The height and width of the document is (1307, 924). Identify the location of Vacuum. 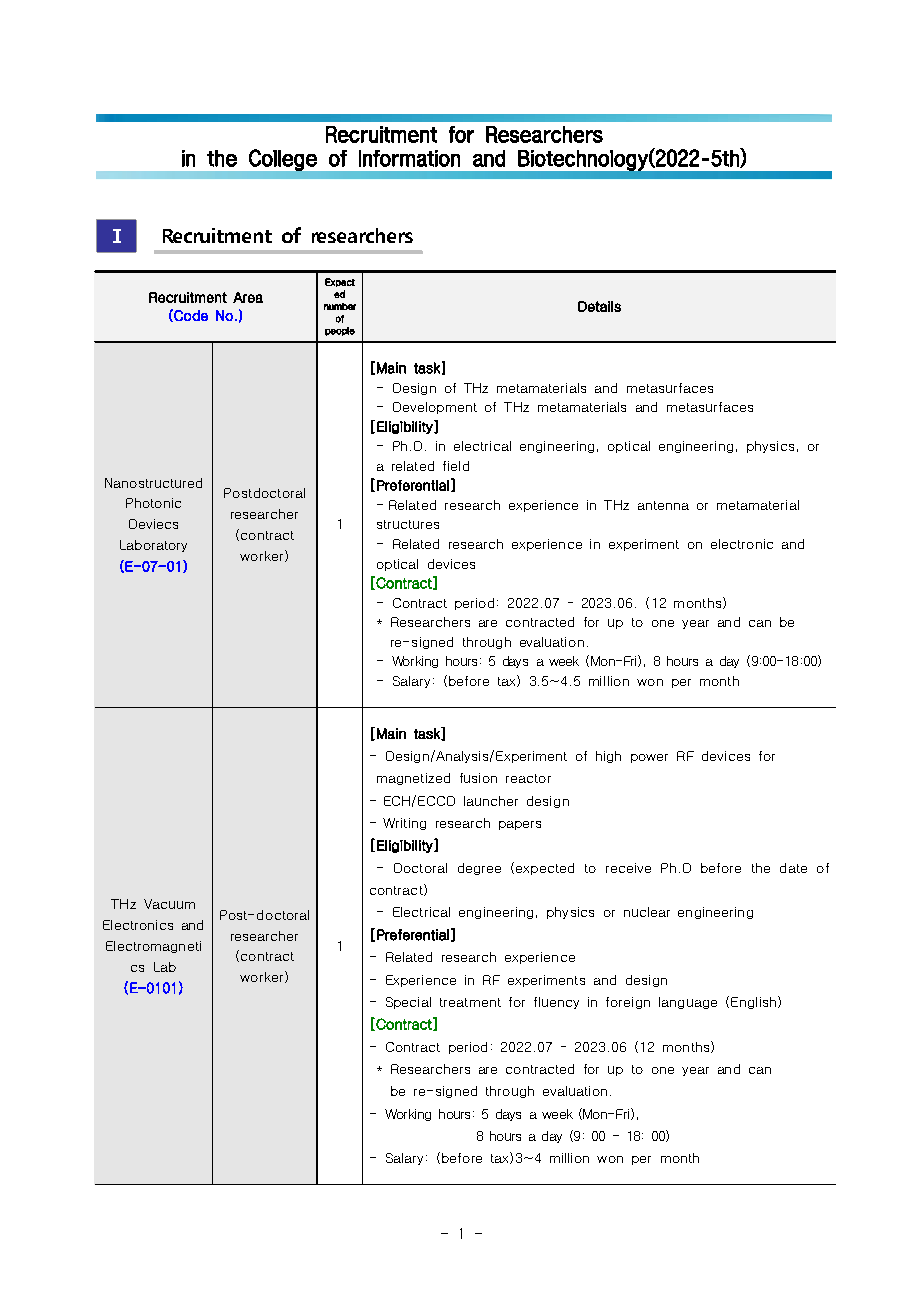
(169, 904).
